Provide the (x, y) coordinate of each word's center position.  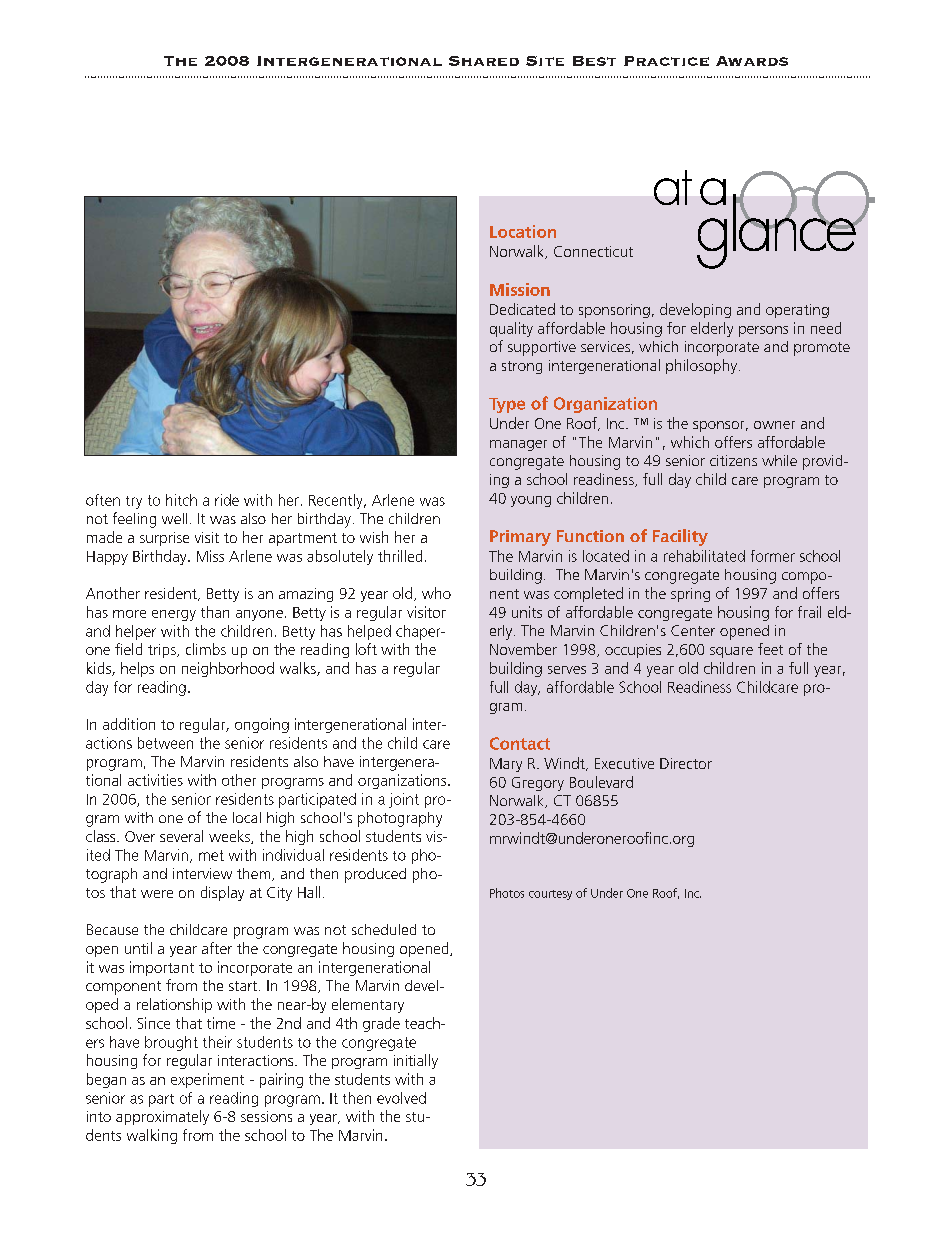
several (181, 836)
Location (523, 231)
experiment (207, 1080)
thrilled (400, 556)
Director (686, 763)
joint (404, 800)
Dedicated (522, 309)
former (773, 556)
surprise (164, 539)
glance (777, 230)
